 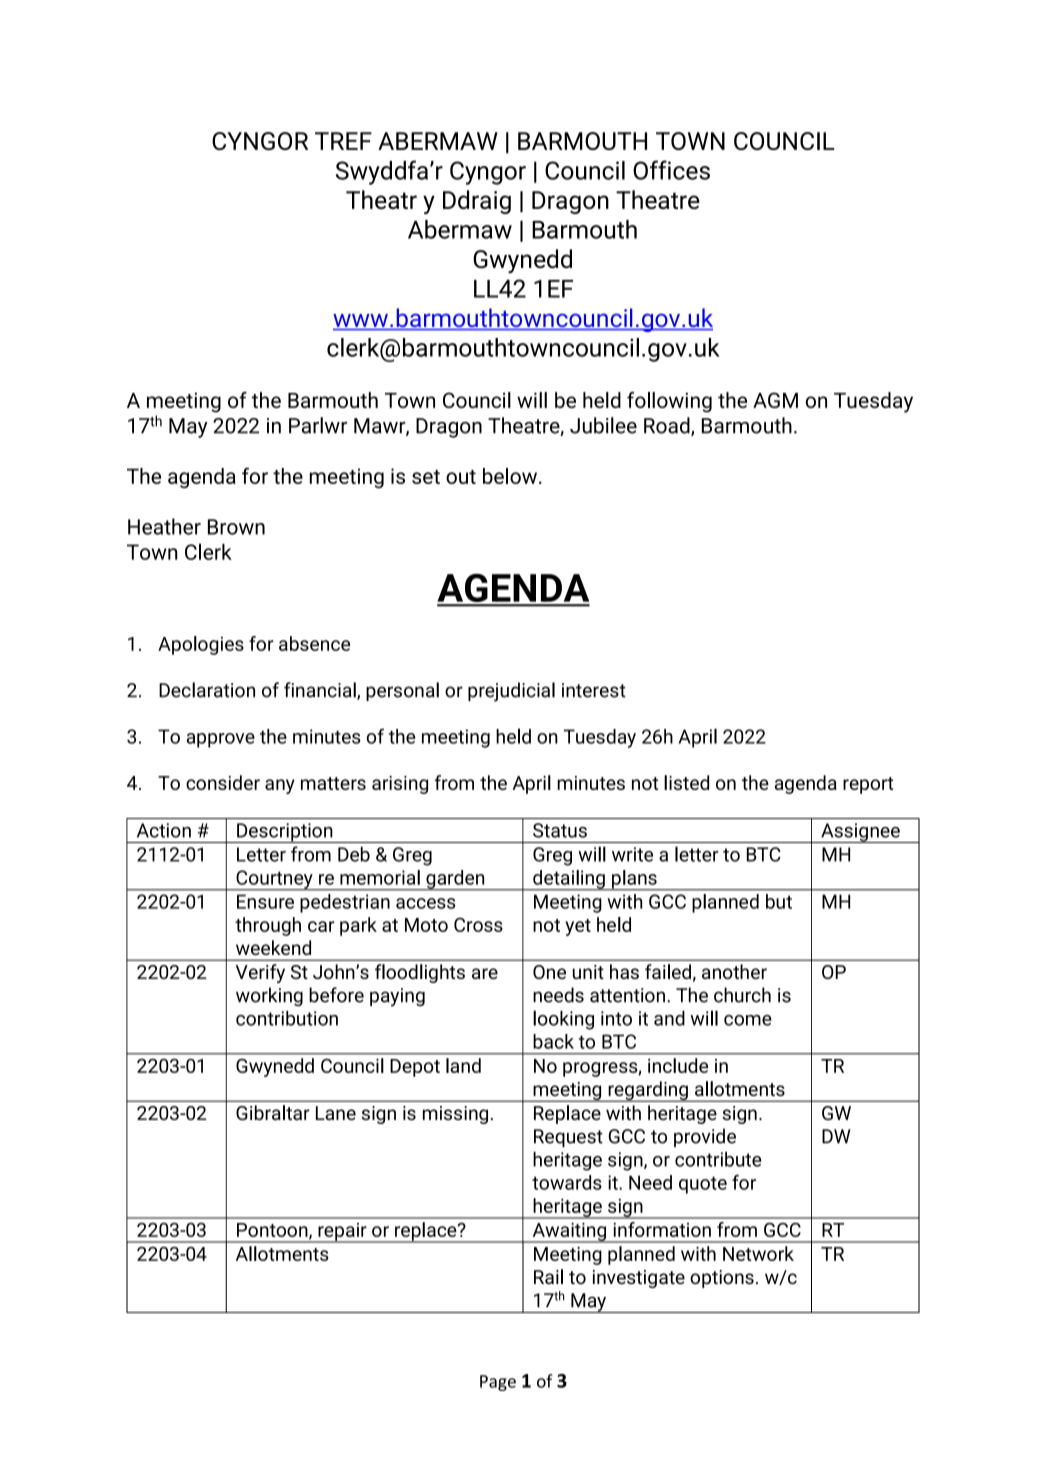 What do you see at coordinates (426, 477) in the document?
I see `set` at bounding box center [426, 477].
